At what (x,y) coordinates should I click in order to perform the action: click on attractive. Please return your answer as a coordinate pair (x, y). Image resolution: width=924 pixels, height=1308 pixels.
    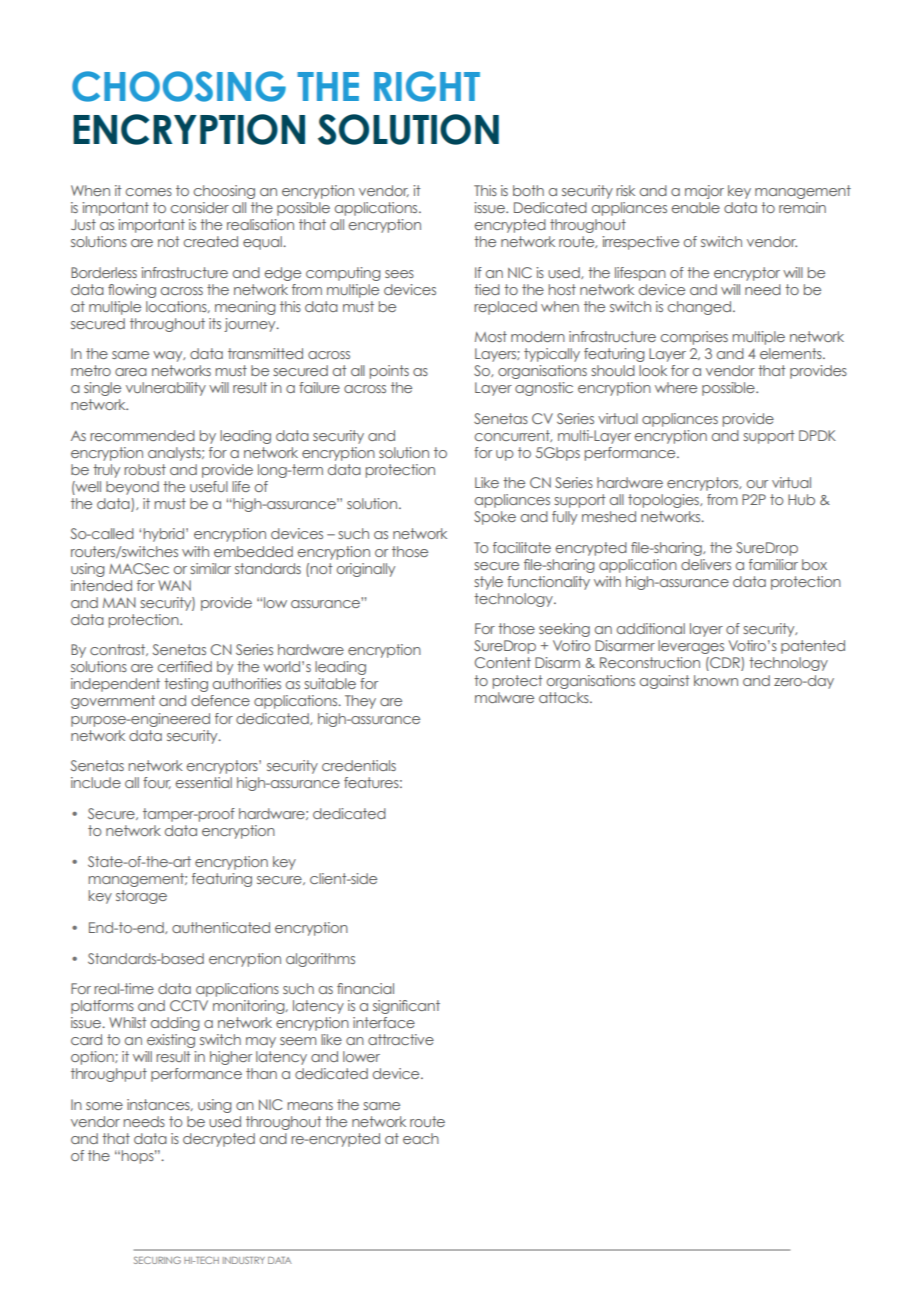
    Looking at the image, I should click on (401, 1039).
